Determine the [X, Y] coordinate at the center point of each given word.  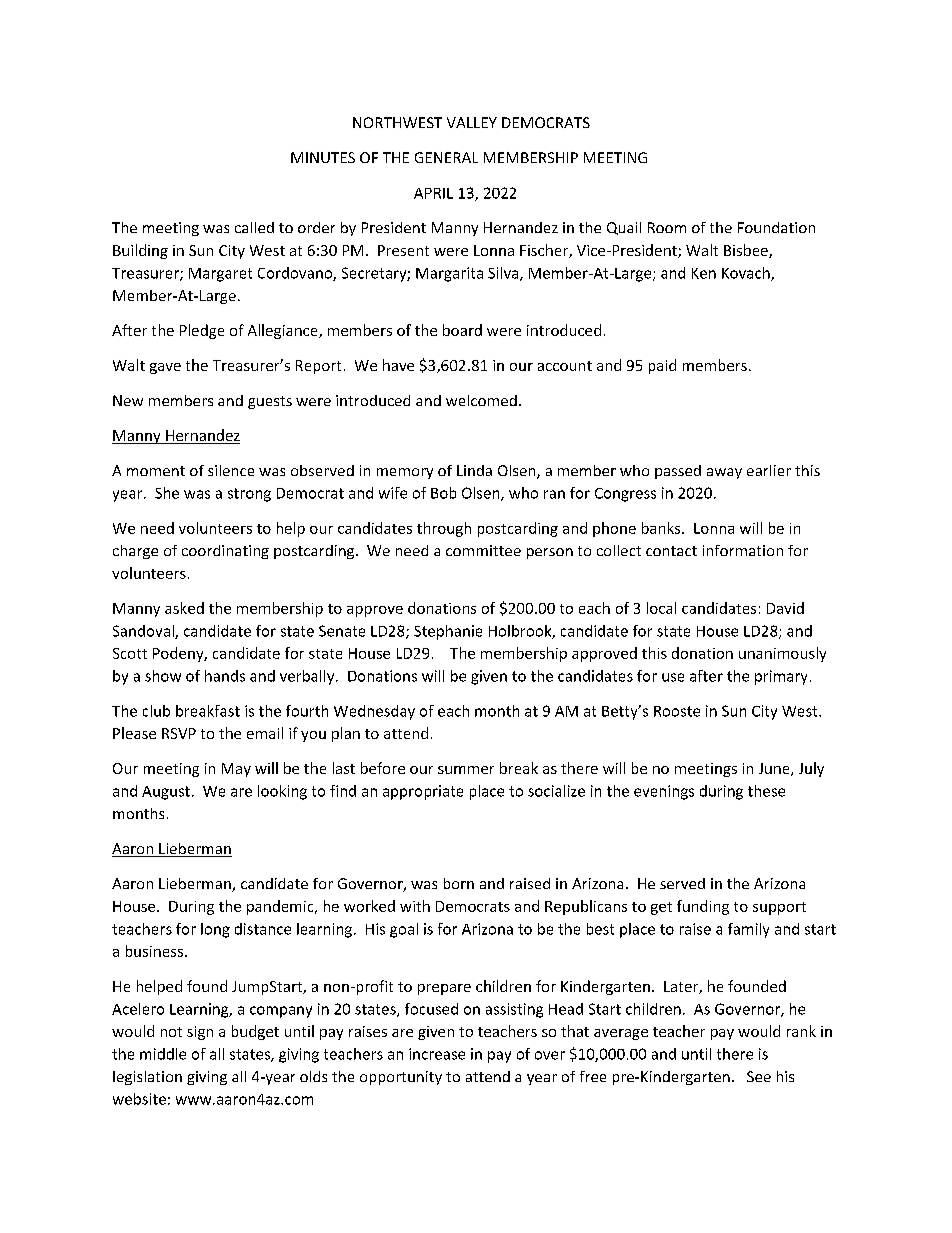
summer [466, 770]
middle [163, 1054]
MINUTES [323, 157]
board [462, 330]
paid [662, 366]
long [215, 930]
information [743, 550]
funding [703, 907]
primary [781, 677]
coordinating [225, 552]
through [444, 529]
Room [667, 227]
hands [225, 676]
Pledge [202, 331]
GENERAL [446, 157]
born [459, 883]
